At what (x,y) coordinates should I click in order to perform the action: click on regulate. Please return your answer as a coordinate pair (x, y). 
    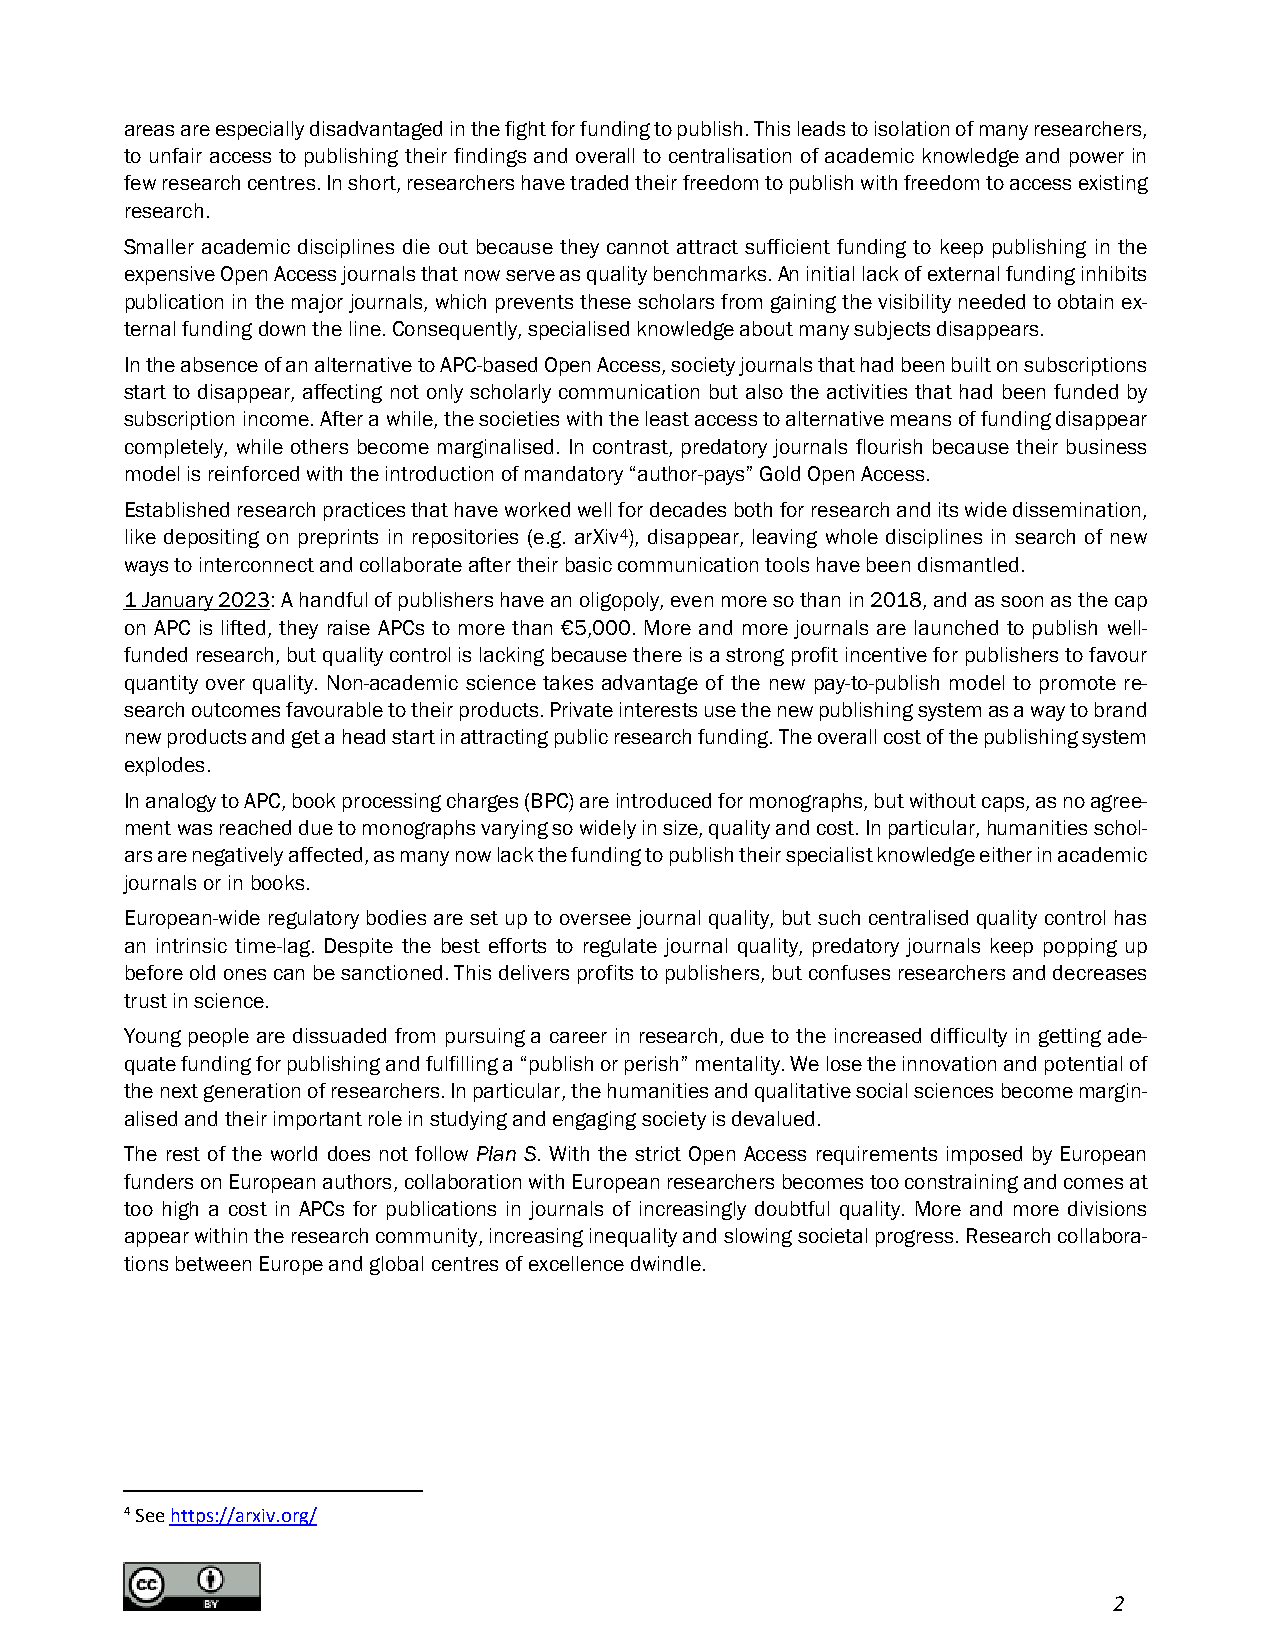
    Looking at the image, I should click on (620, 947).
